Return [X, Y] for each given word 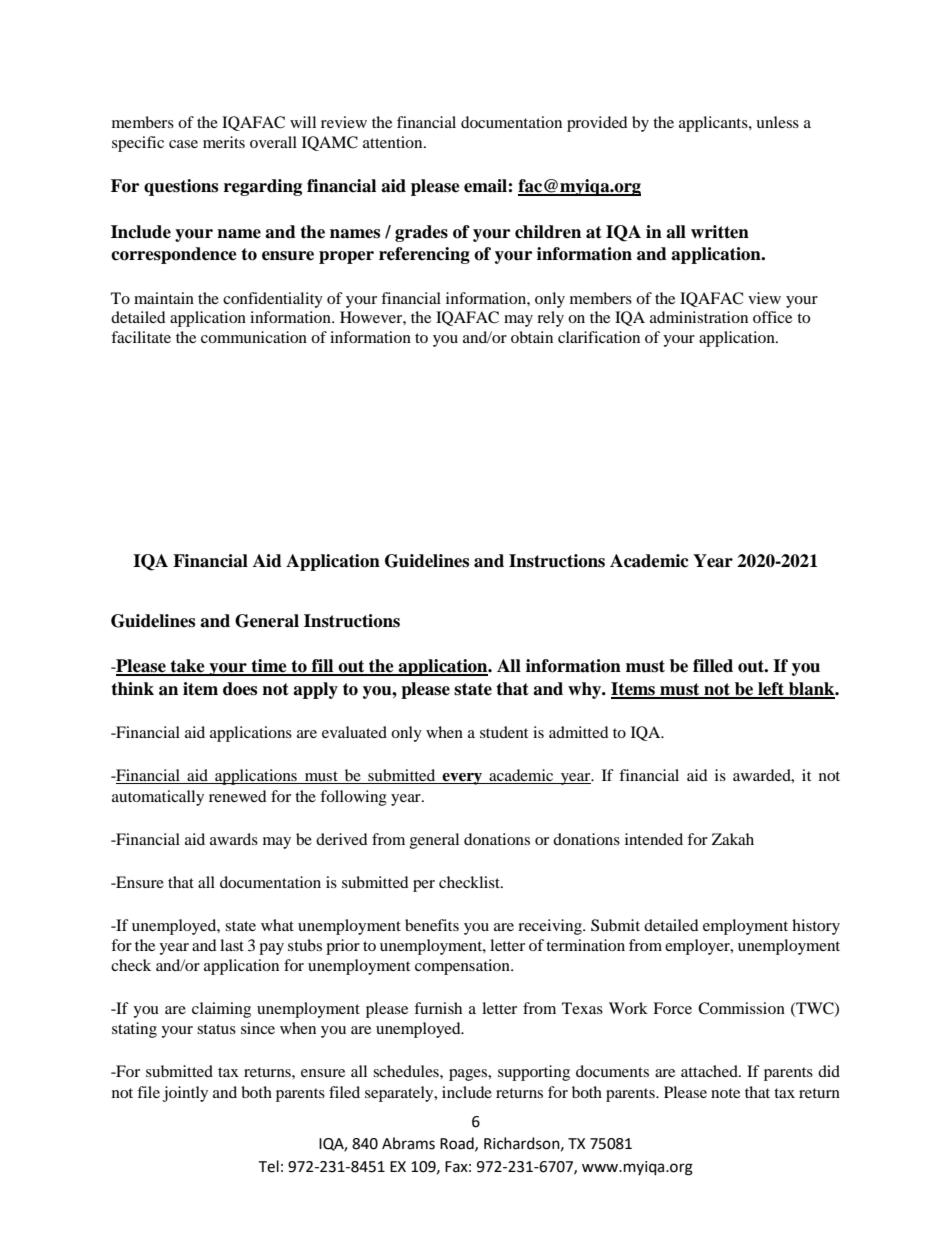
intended [654, 839]
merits [224, 142]
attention [394, 142]
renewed [238, 796]
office [772, 317]
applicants [714, 124]
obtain [532, 337]
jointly [185, 1094]
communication [254, 337]
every [462, 779]
